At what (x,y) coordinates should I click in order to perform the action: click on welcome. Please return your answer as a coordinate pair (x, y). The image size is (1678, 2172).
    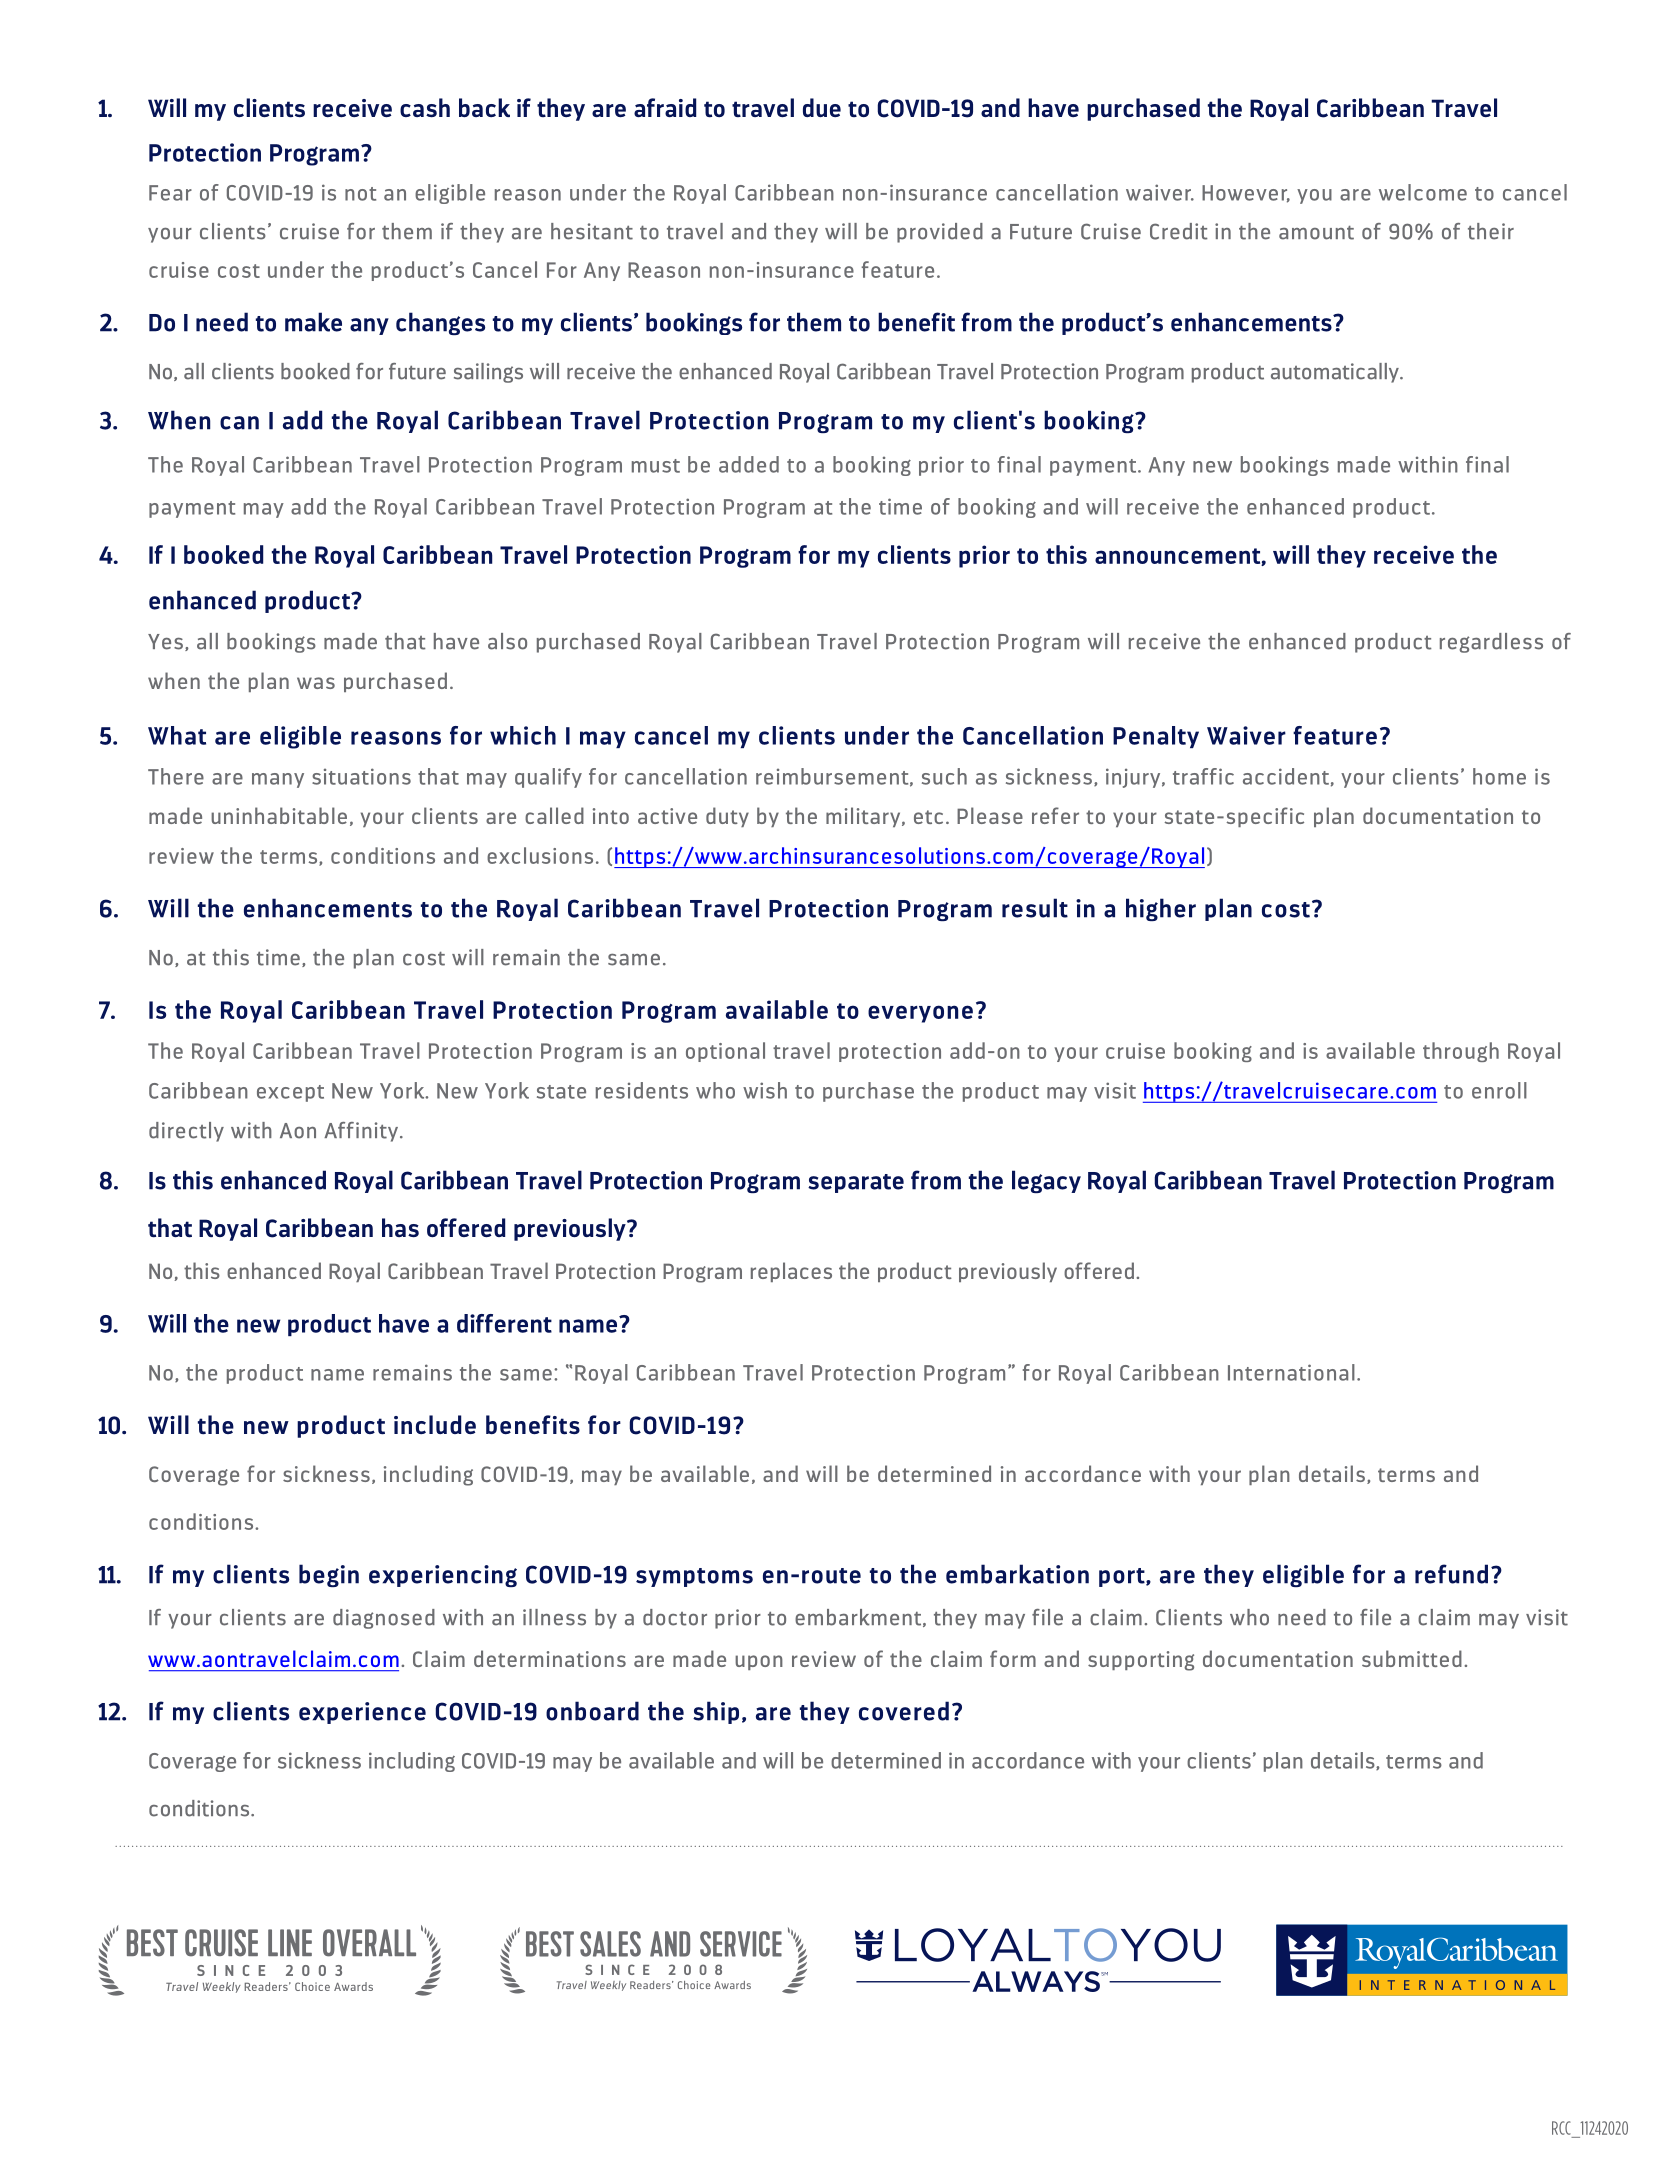
    Looking at the image, I should click on (1423, 192).
